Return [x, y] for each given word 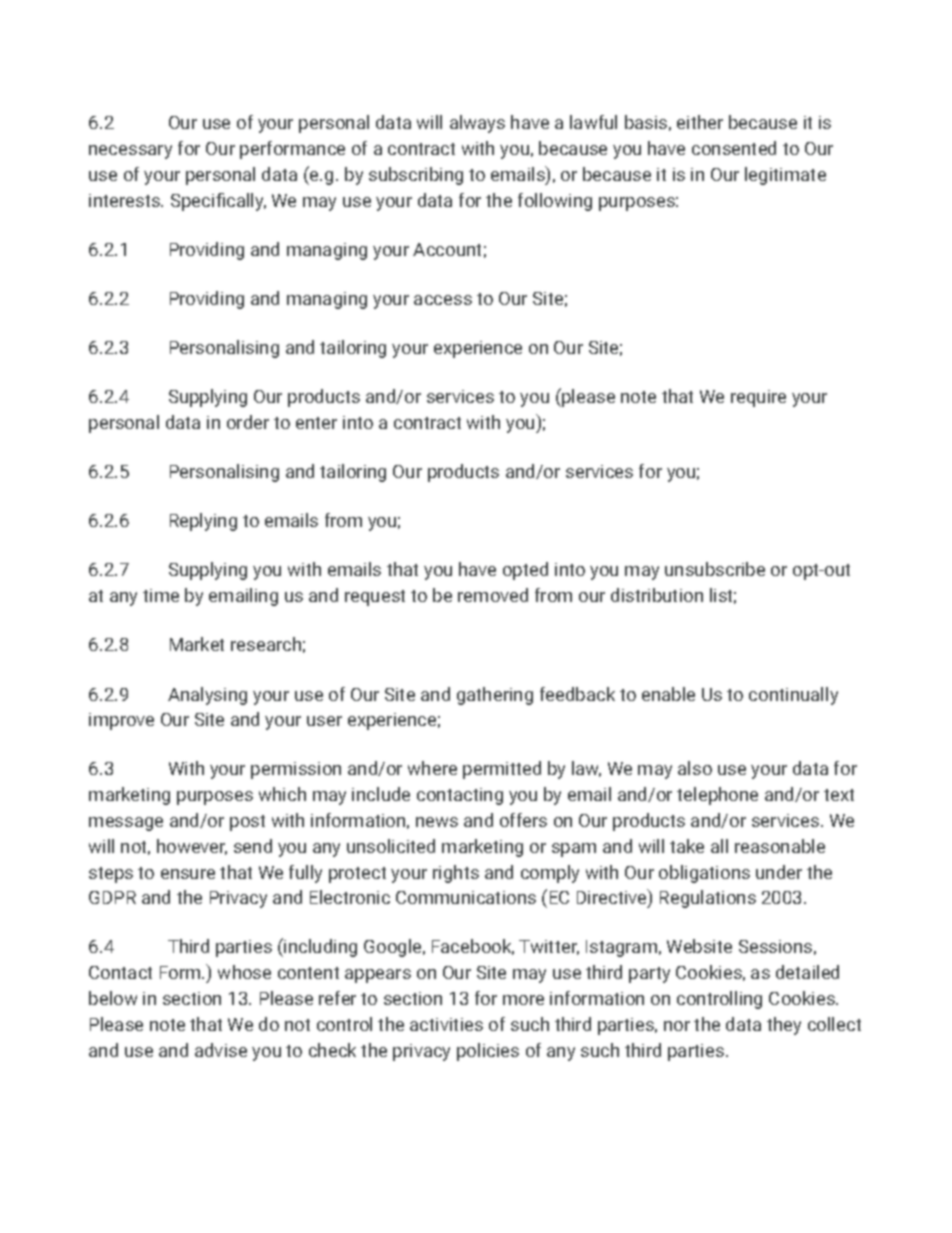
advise [221, 1050]
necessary [130, 152]
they [784, 1026]
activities [446, 1024]
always [477, 124]
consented [734, 148]
